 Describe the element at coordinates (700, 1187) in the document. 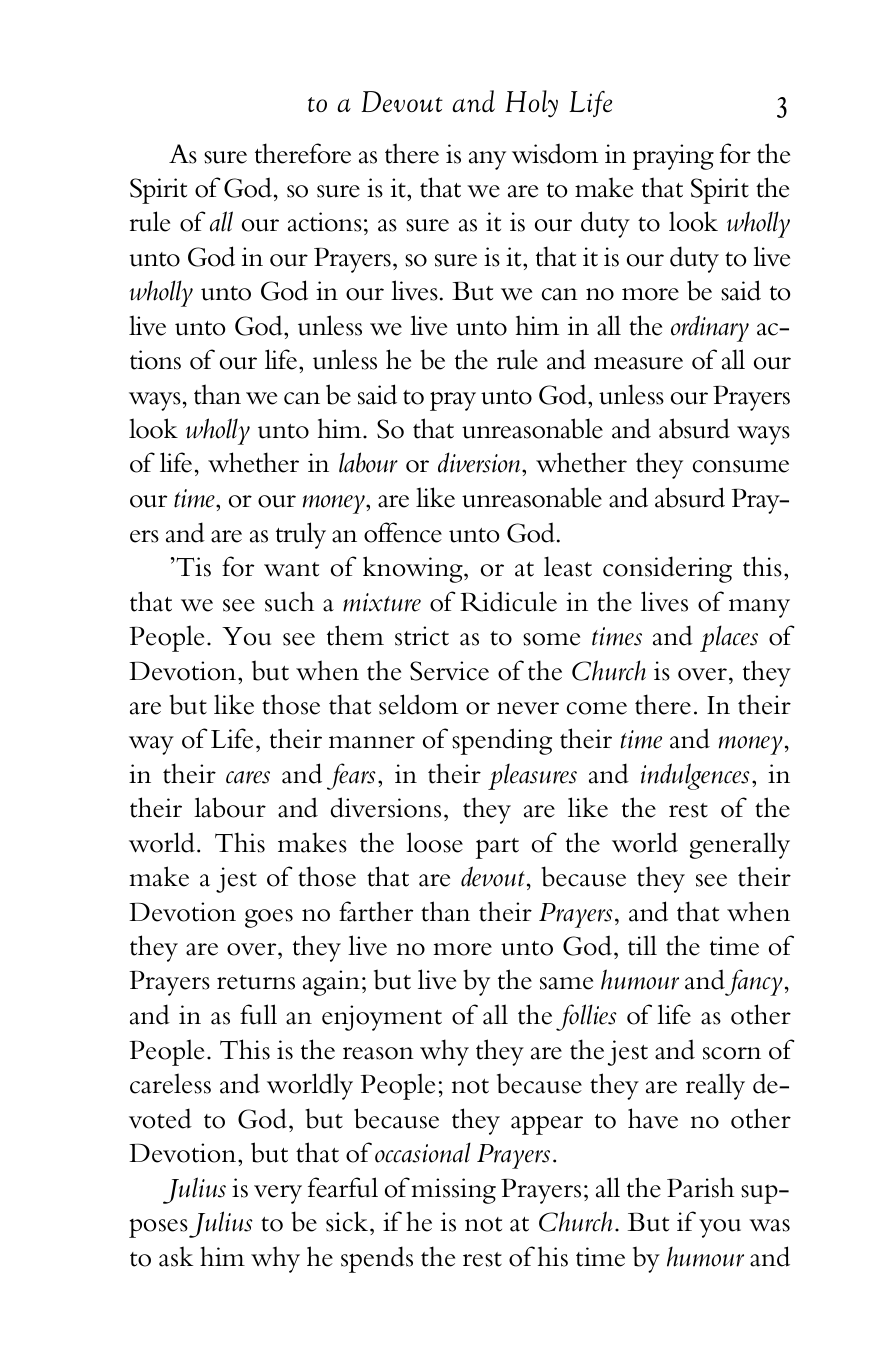

I see `Parish` at that location.
